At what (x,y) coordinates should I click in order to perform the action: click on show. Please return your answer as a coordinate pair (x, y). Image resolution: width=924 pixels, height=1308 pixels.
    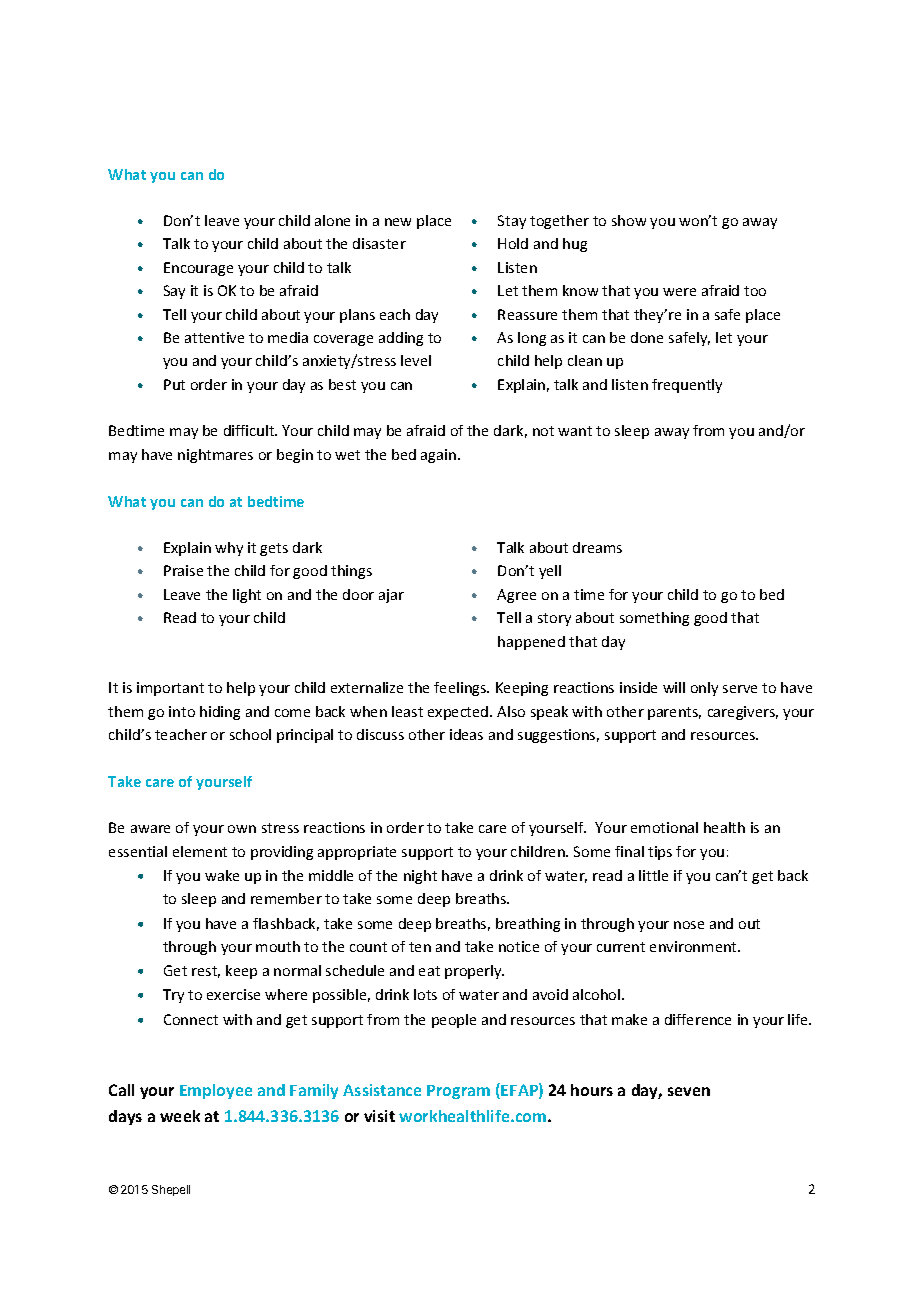
    Looking at the image, I should click on (629, 220).
